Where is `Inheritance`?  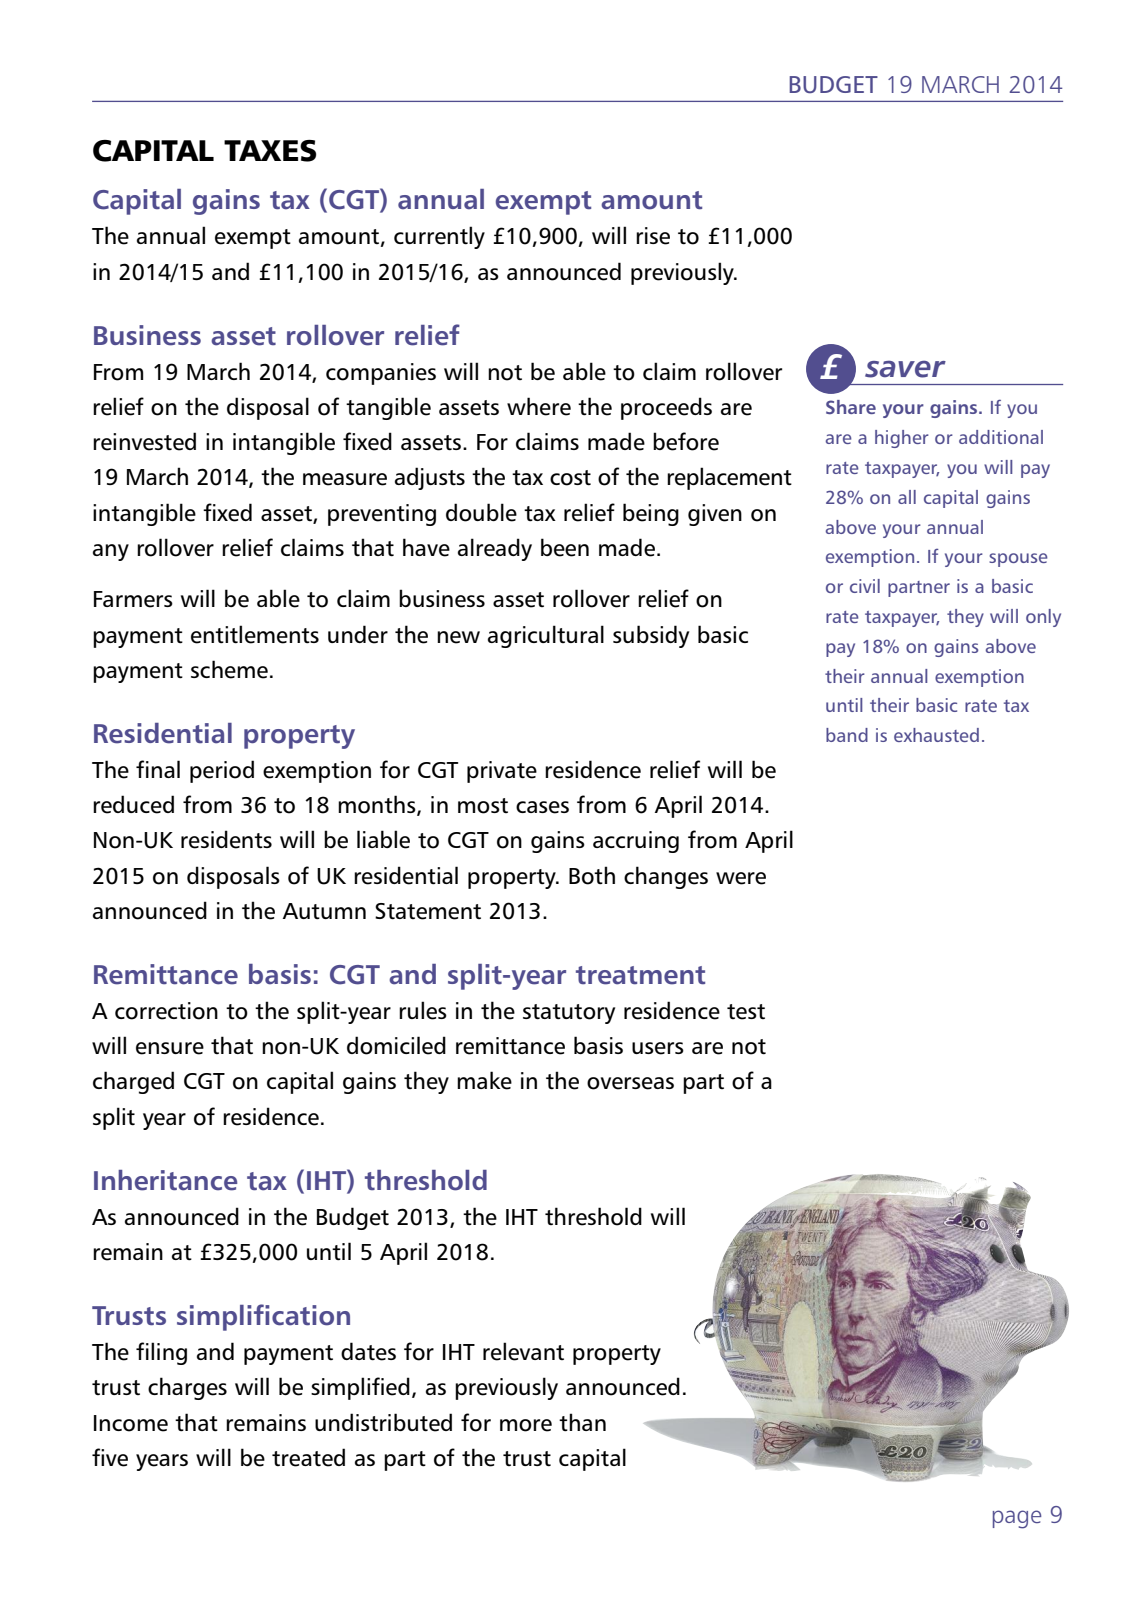 Inheritance is located at coordinates (165, 1180).
